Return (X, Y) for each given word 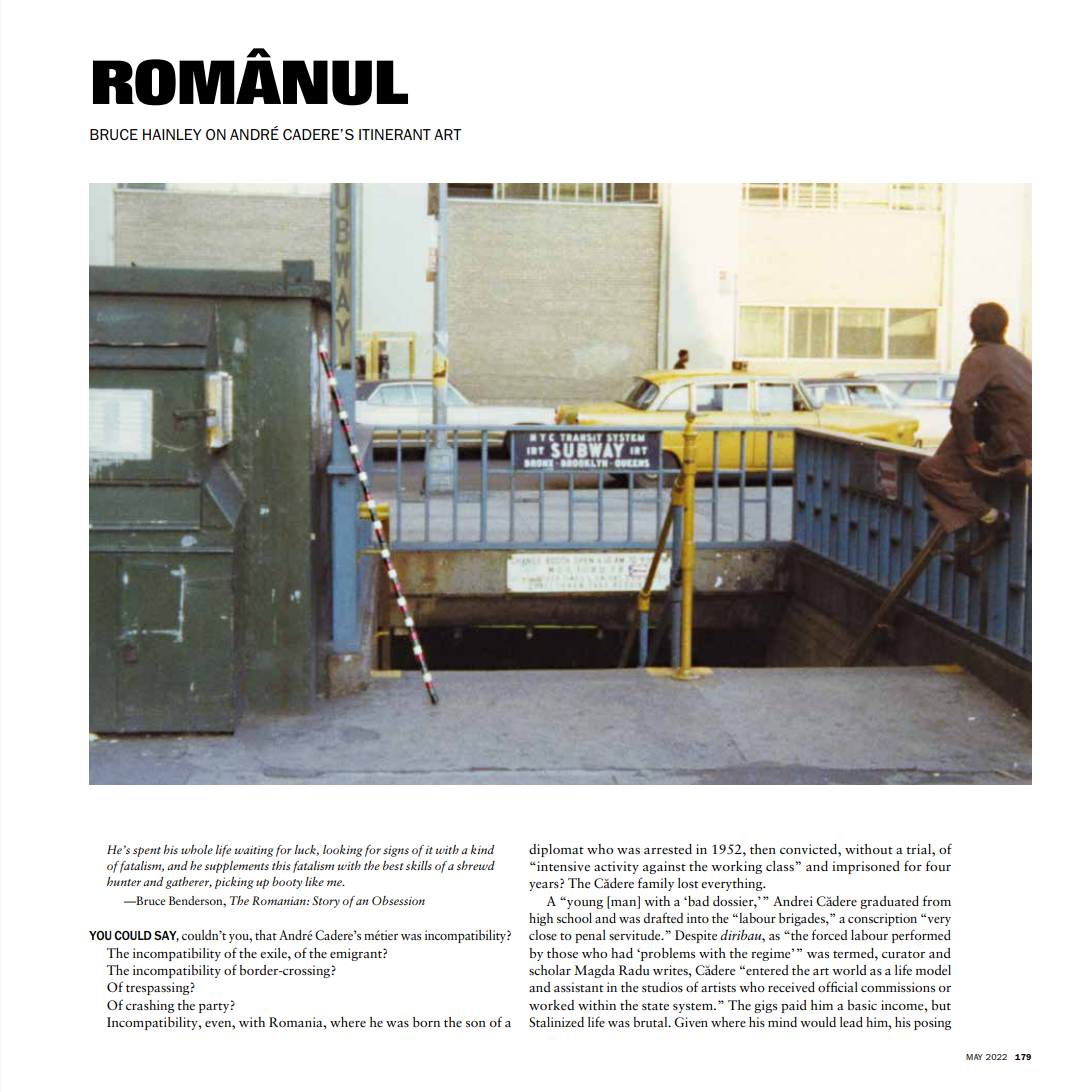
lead (851, 1022)
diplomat (556, 850)
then (763, 849)
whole (197, 849)
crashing (150, 1006)
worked (551, 1005)
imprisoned (866, 867)
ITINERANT (395, 134)
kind (482, 849)
